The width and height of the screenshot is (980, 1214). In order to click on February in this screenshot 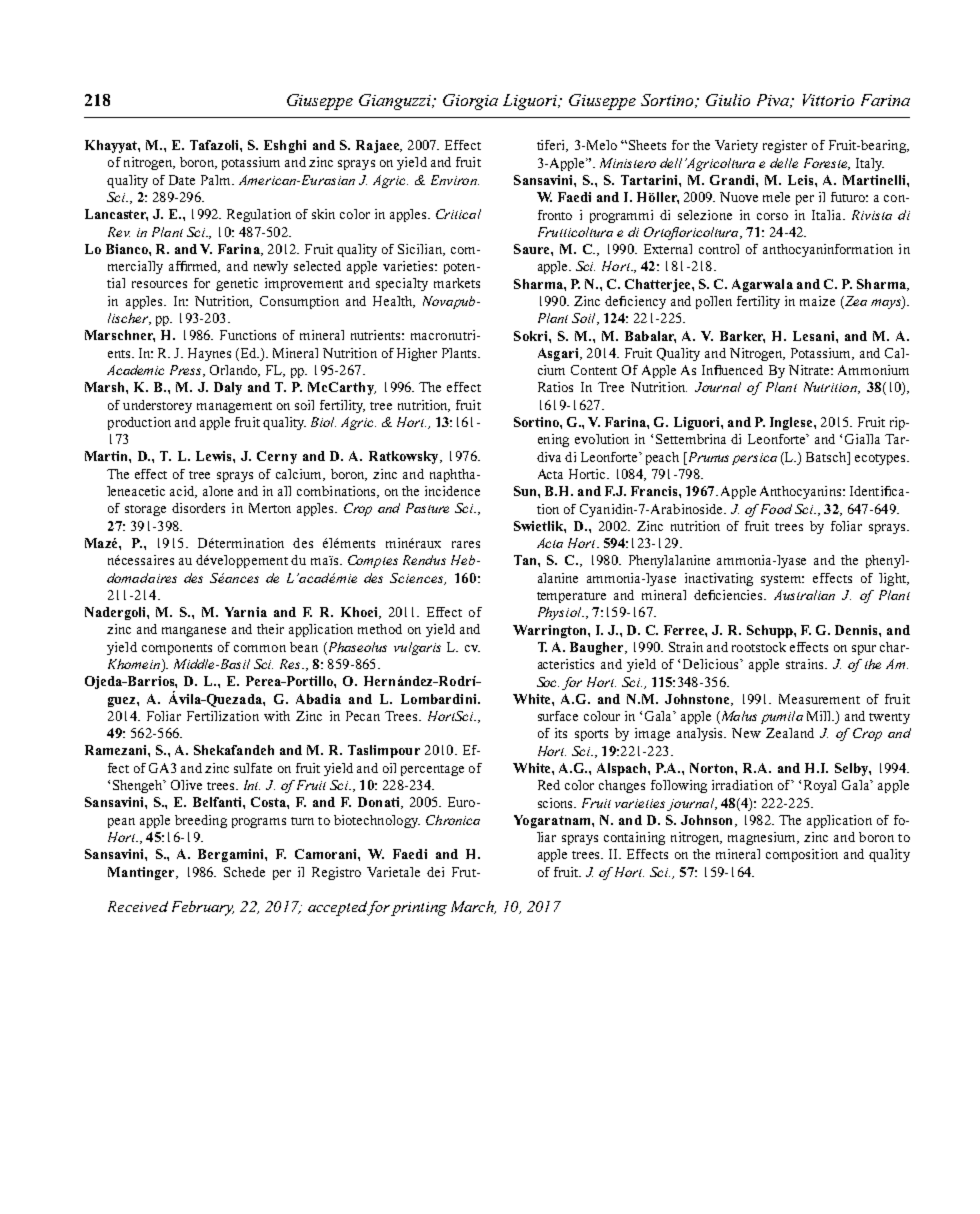, I will do `click(203, 908)`.
